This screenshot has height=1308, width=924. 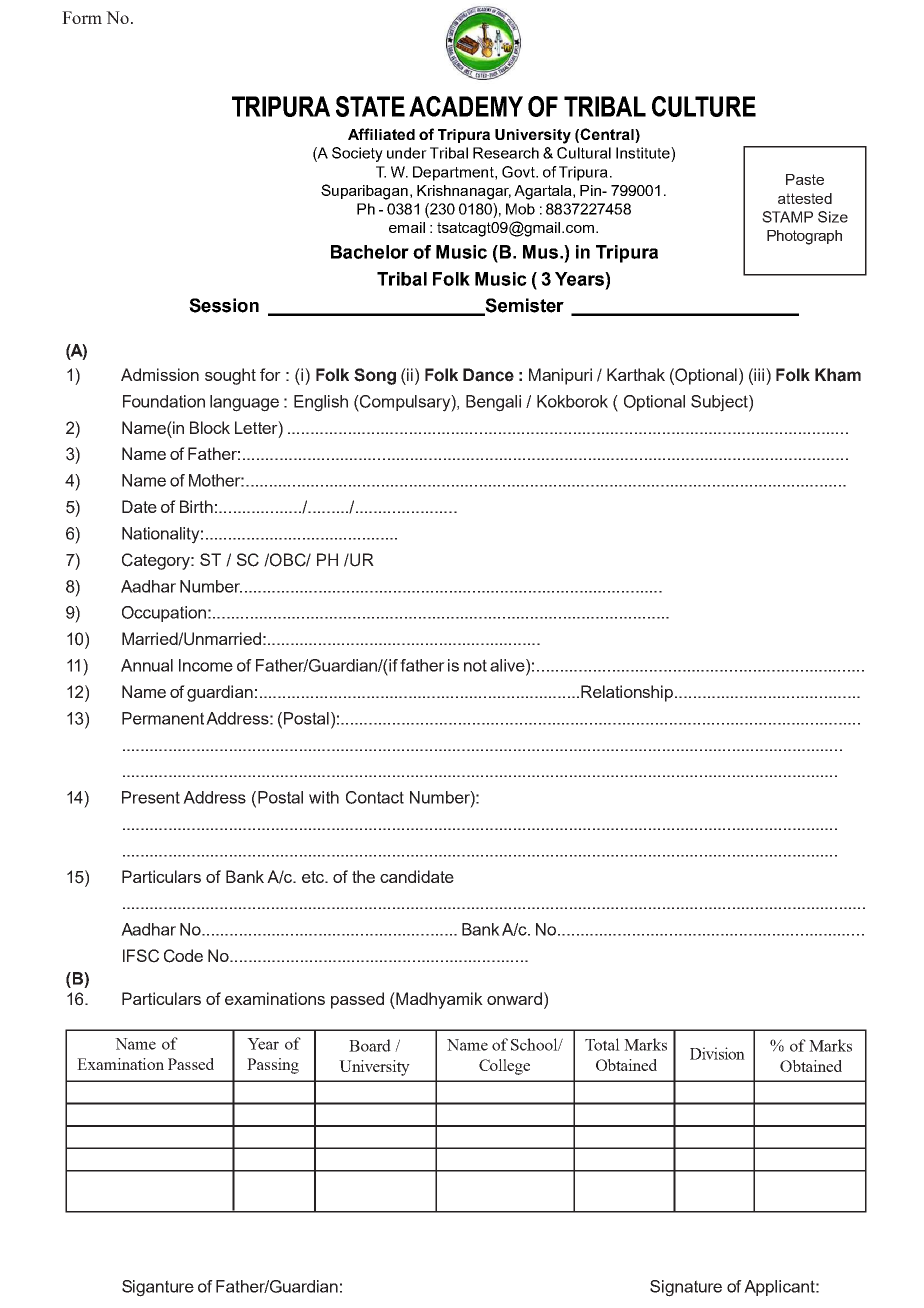 I want to click on Passing, so click(x=273, y=1066).
